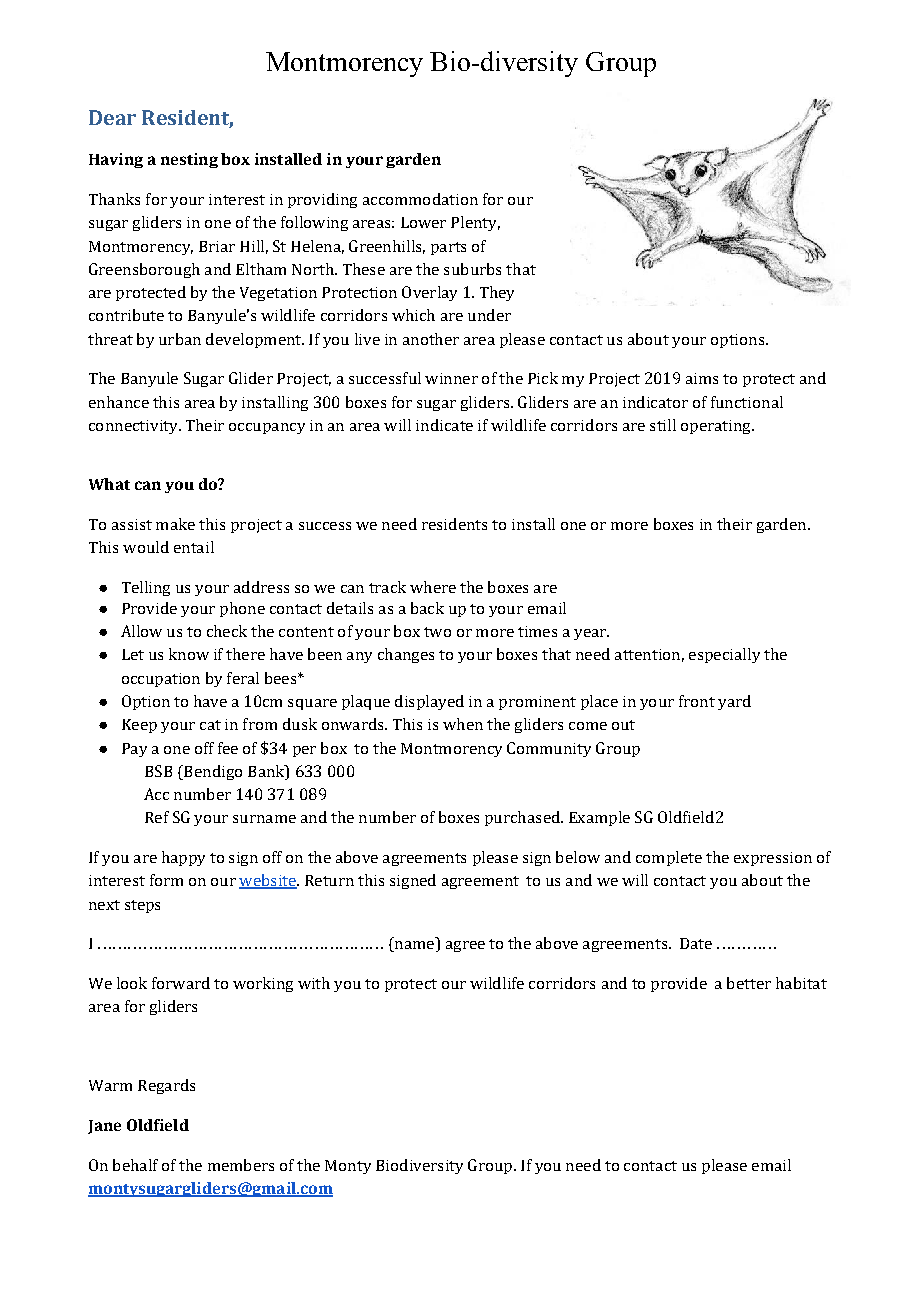 The image size is (924, 1308). What do you see at coordinates (189, 160) in the image?
I see `nesting` at bounding box center [189, 160].
